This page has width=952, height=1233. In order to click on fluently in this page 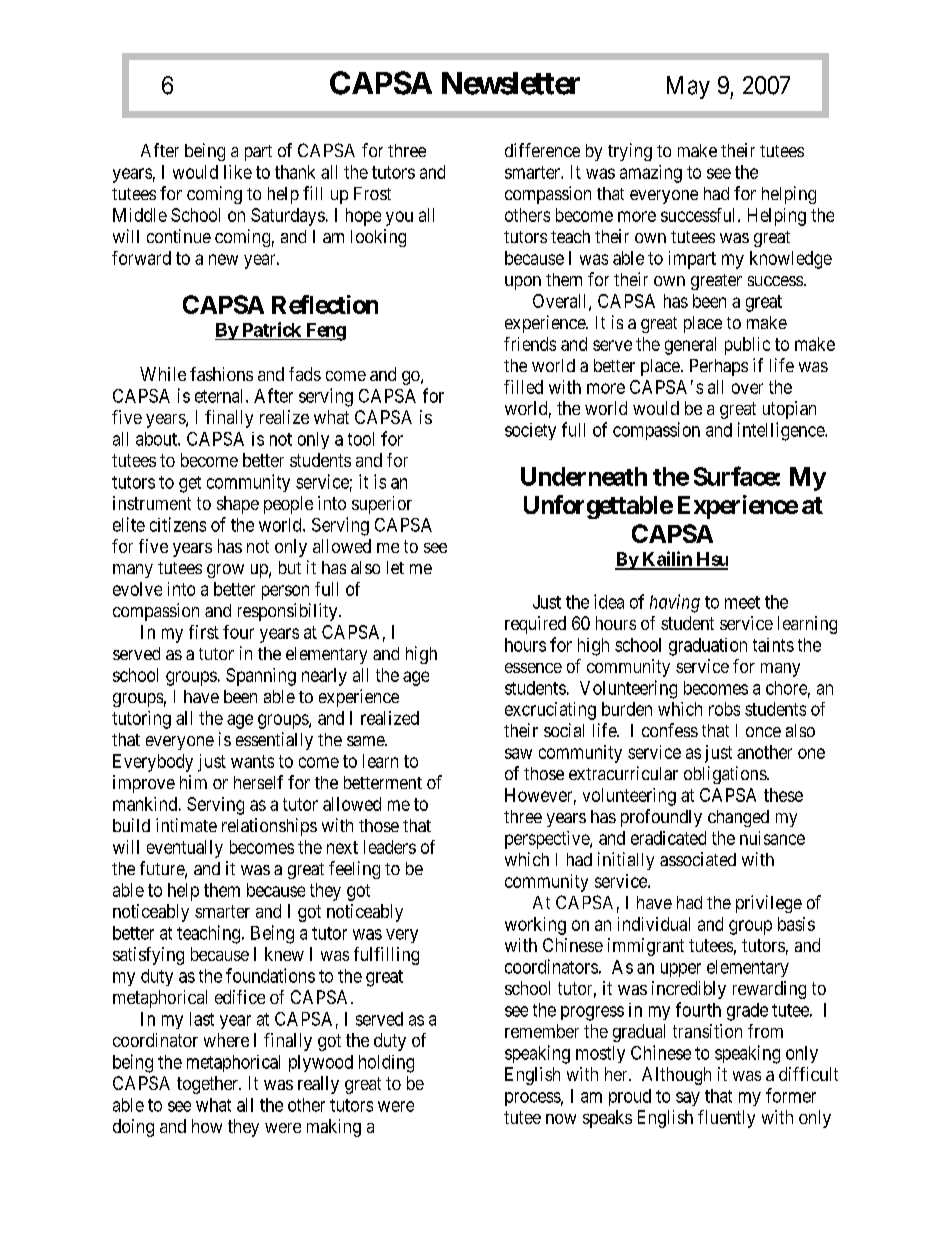, I will do `click(726, 1119)`.
